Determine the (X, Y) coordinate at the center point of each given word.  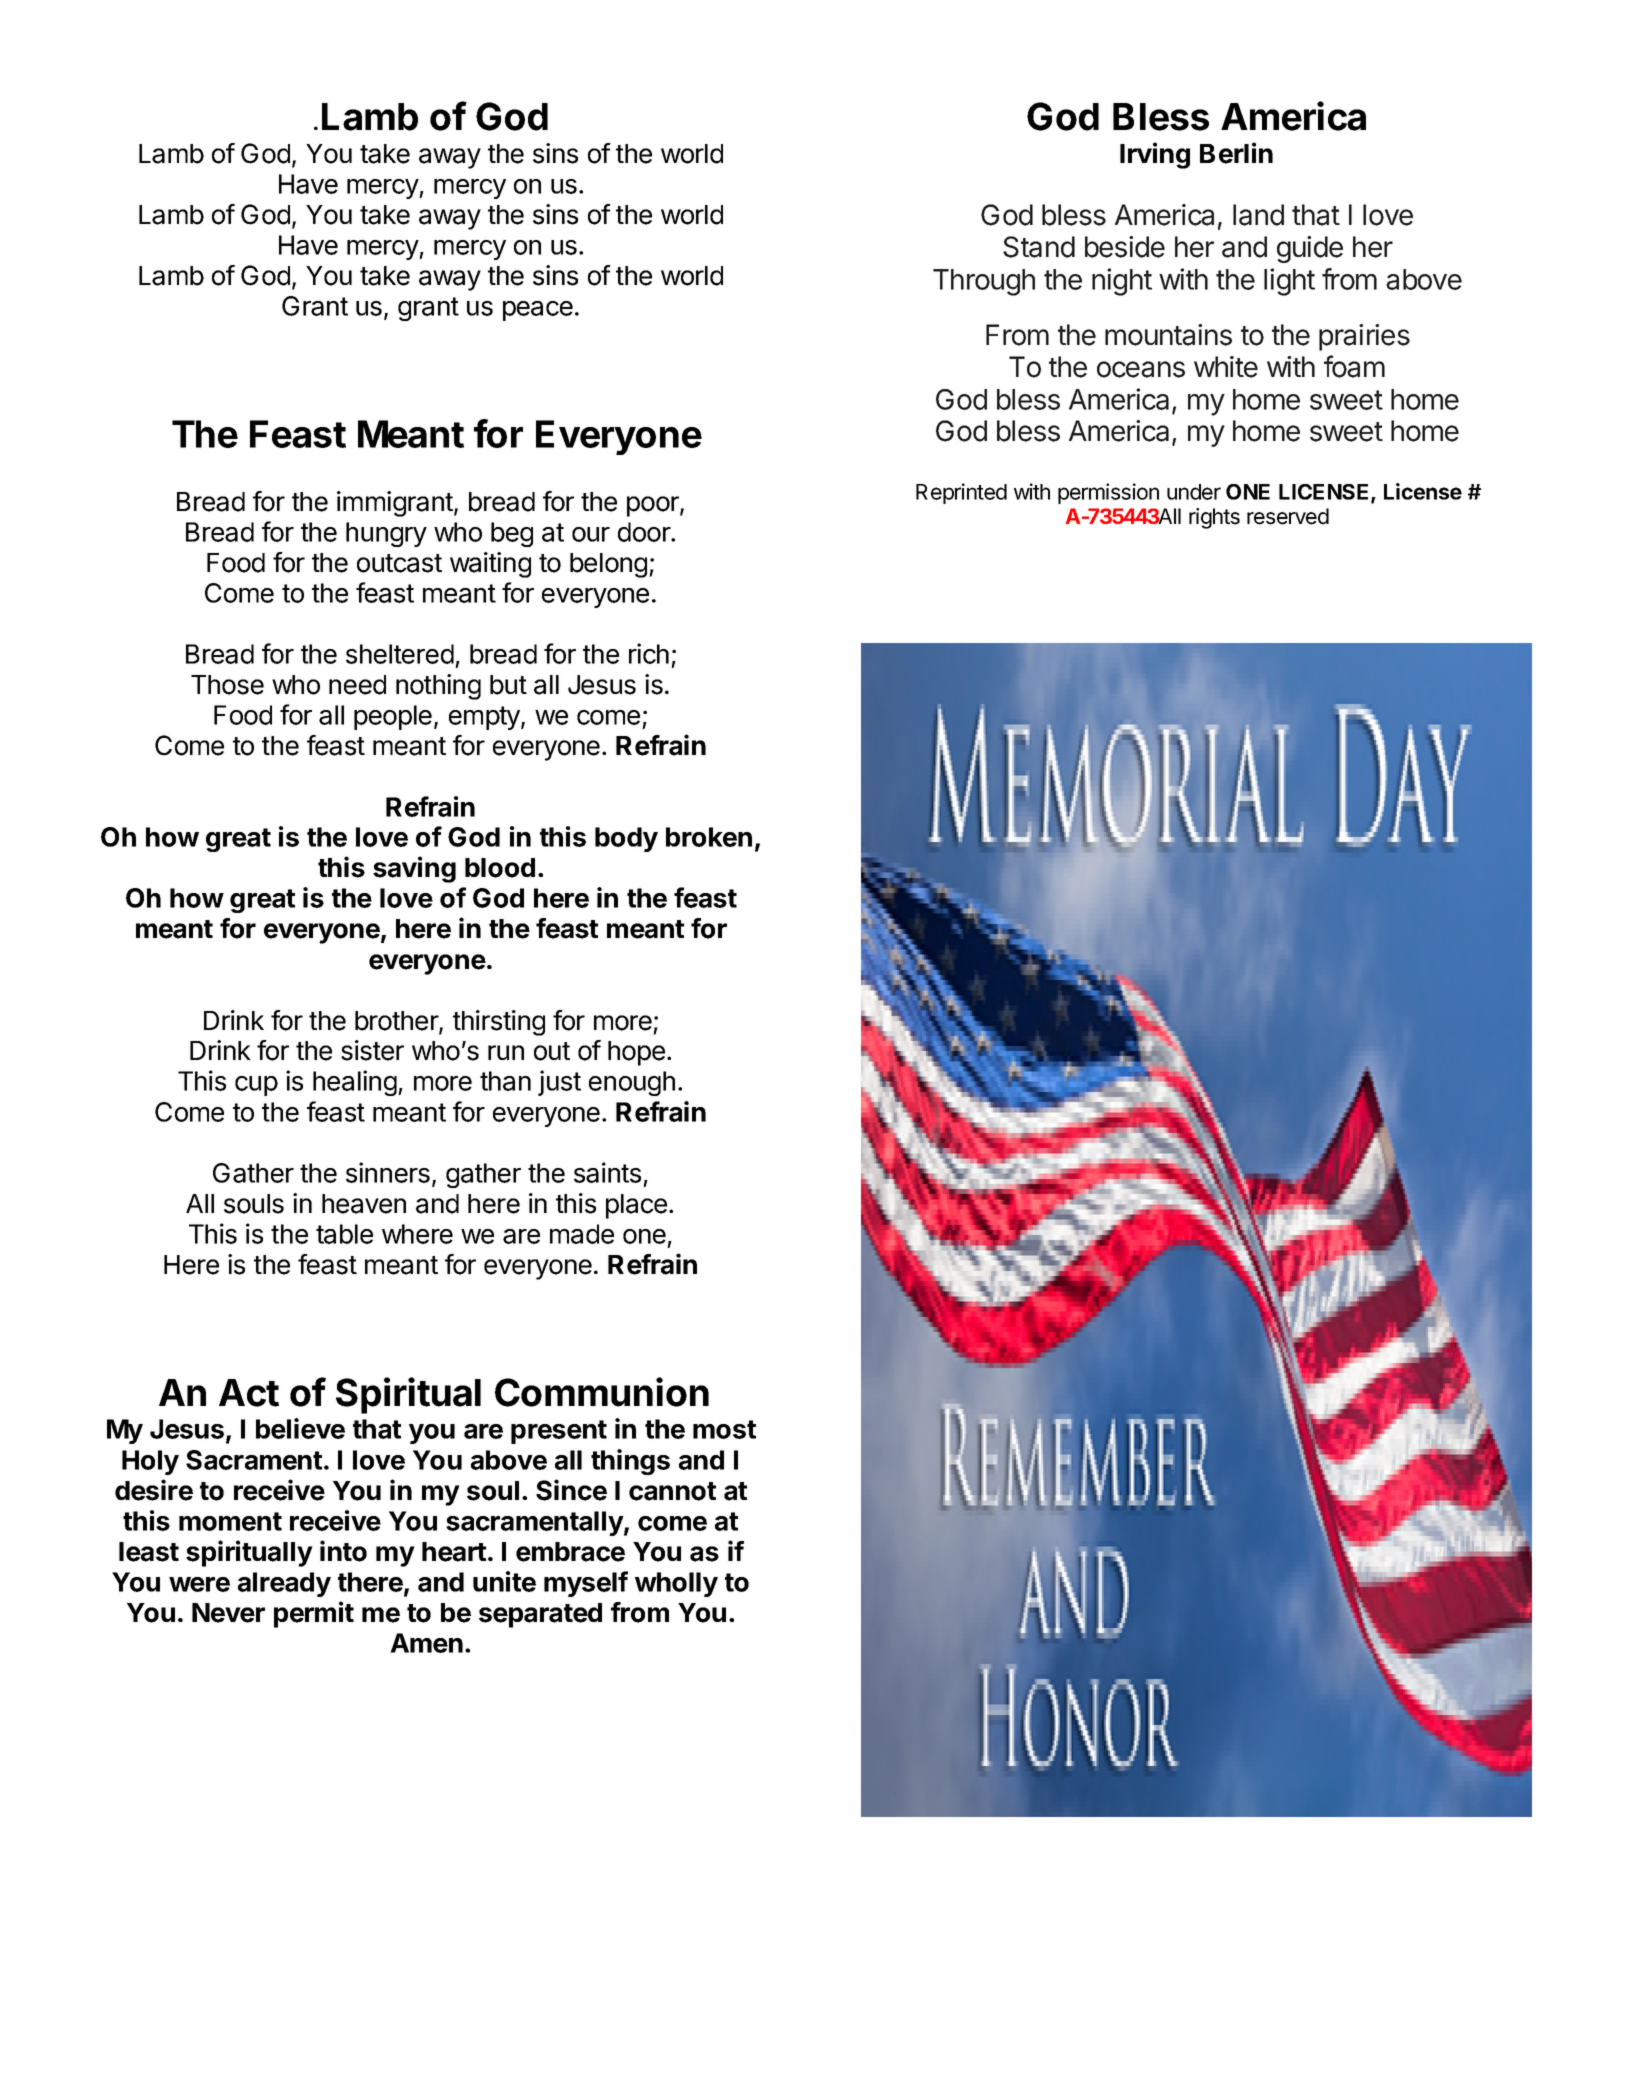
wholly (676, 1584)
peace (538, 311)
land (1258, 215)
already (284, 1584)
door (645, 532)
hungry (386, 534)
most (724, 1429)
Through (984, 282)
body (626, 839)
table (344, 1234)
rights (1214, 518)
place (636, 1206)
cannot (672, 1491)
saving (414, 869)
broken (709, 837)
